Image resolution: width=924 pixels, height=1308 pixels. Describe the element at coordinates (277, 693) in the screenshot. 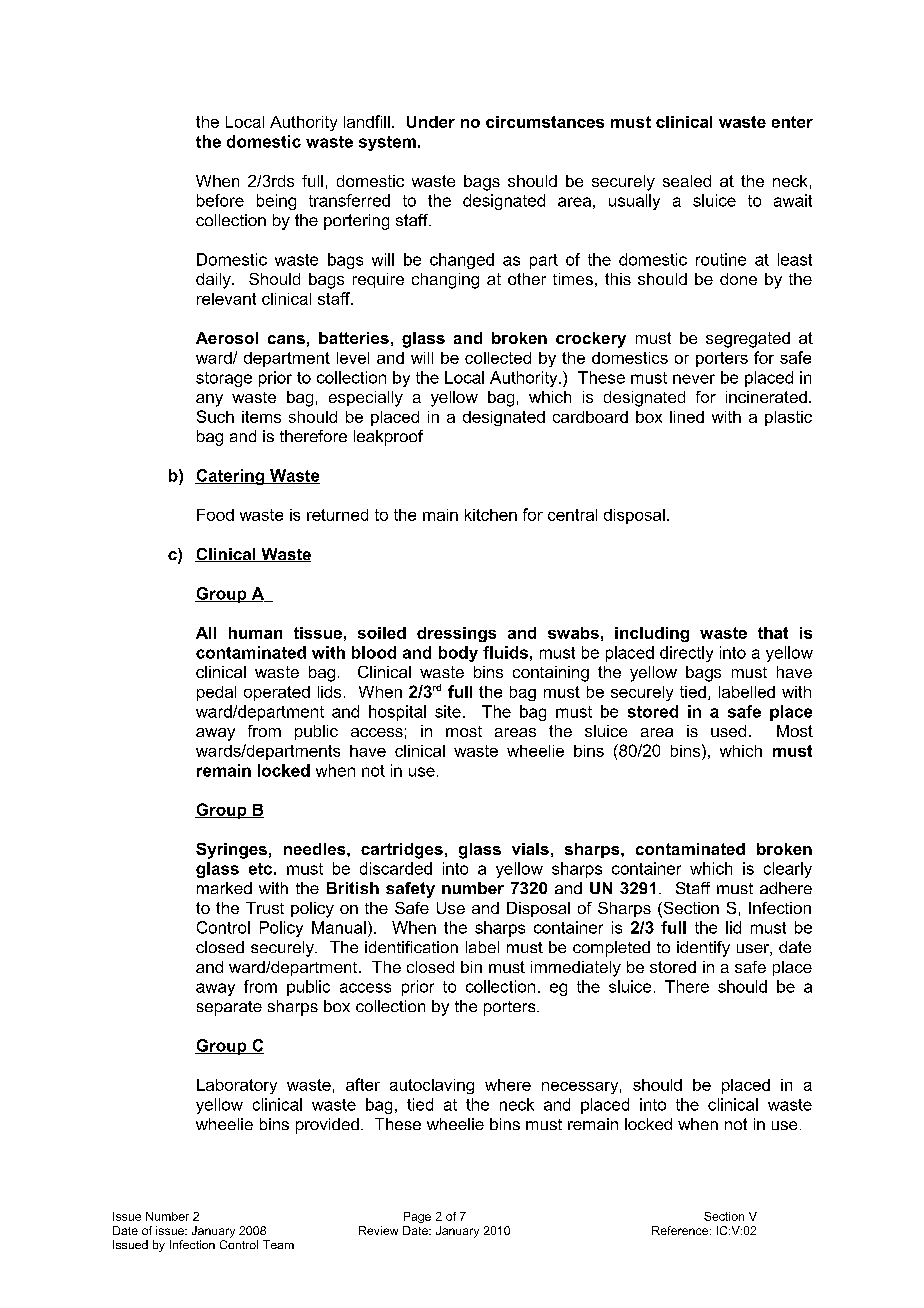

I see `operated` at that location.
